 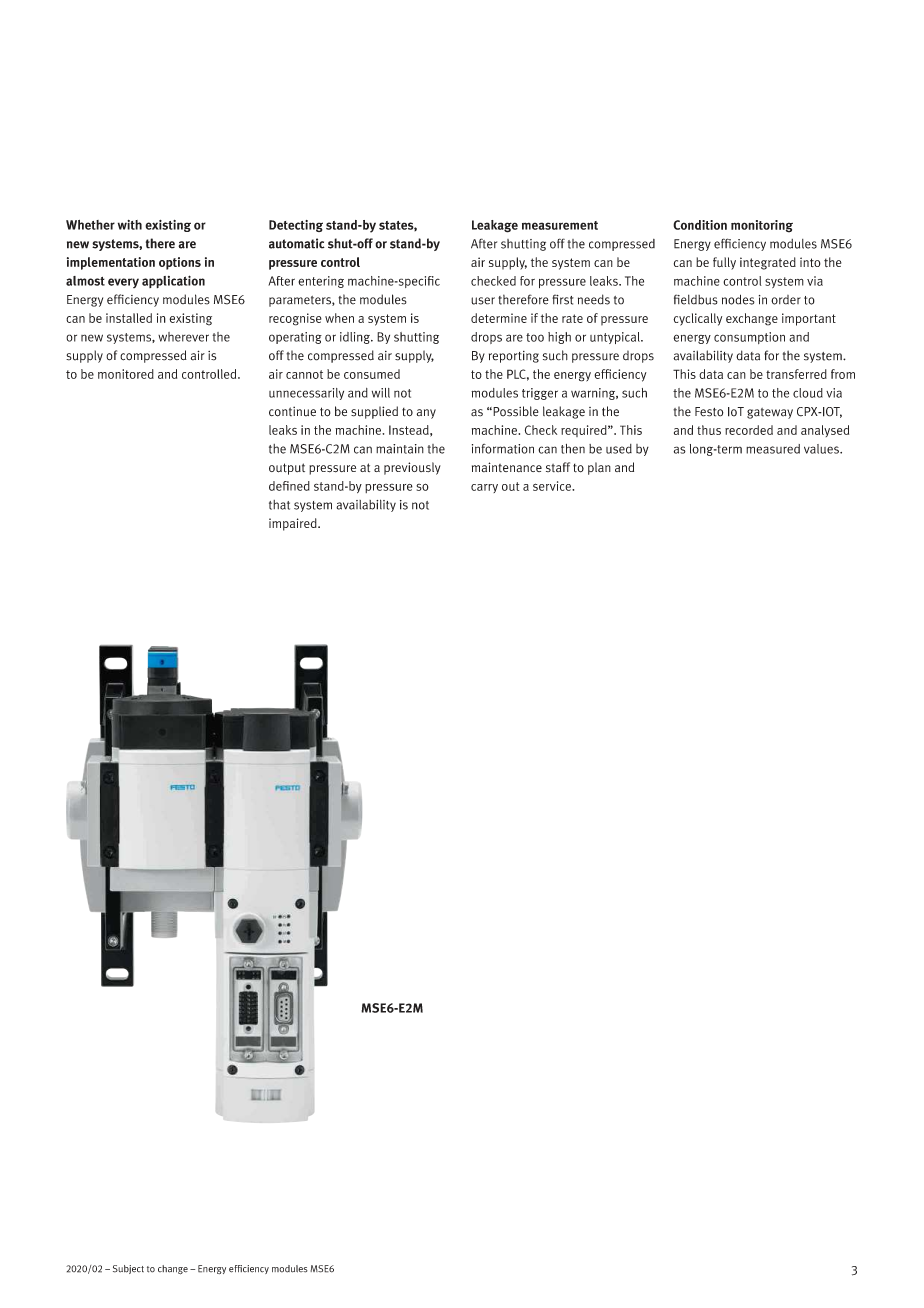 What do you see at coordinates (484, 488) in the document?
I see `carry` at bounding box center [484, 488].
